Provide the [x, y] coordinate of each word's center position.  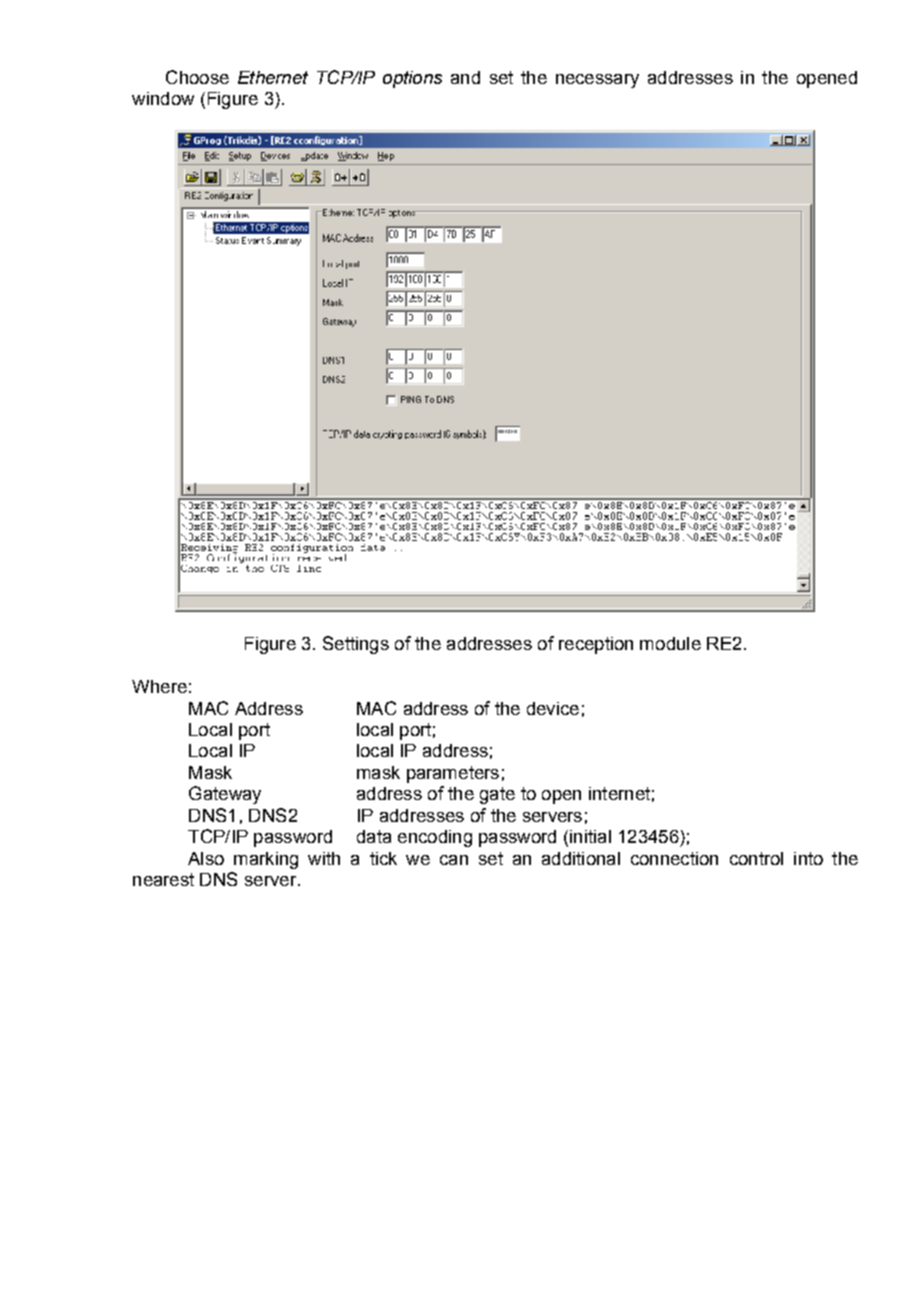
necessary [597, 81]
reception [596, 645]
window [163, 98]
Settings [356, 645]
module [670, 643]
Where [159, 686]
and [465, 77]
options [412, 79]
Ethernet [273, 77]
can [454, 860]
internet [619, 793]
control [756, 858]
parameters [453, 774]
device [553, 708]
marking [266, 860]
